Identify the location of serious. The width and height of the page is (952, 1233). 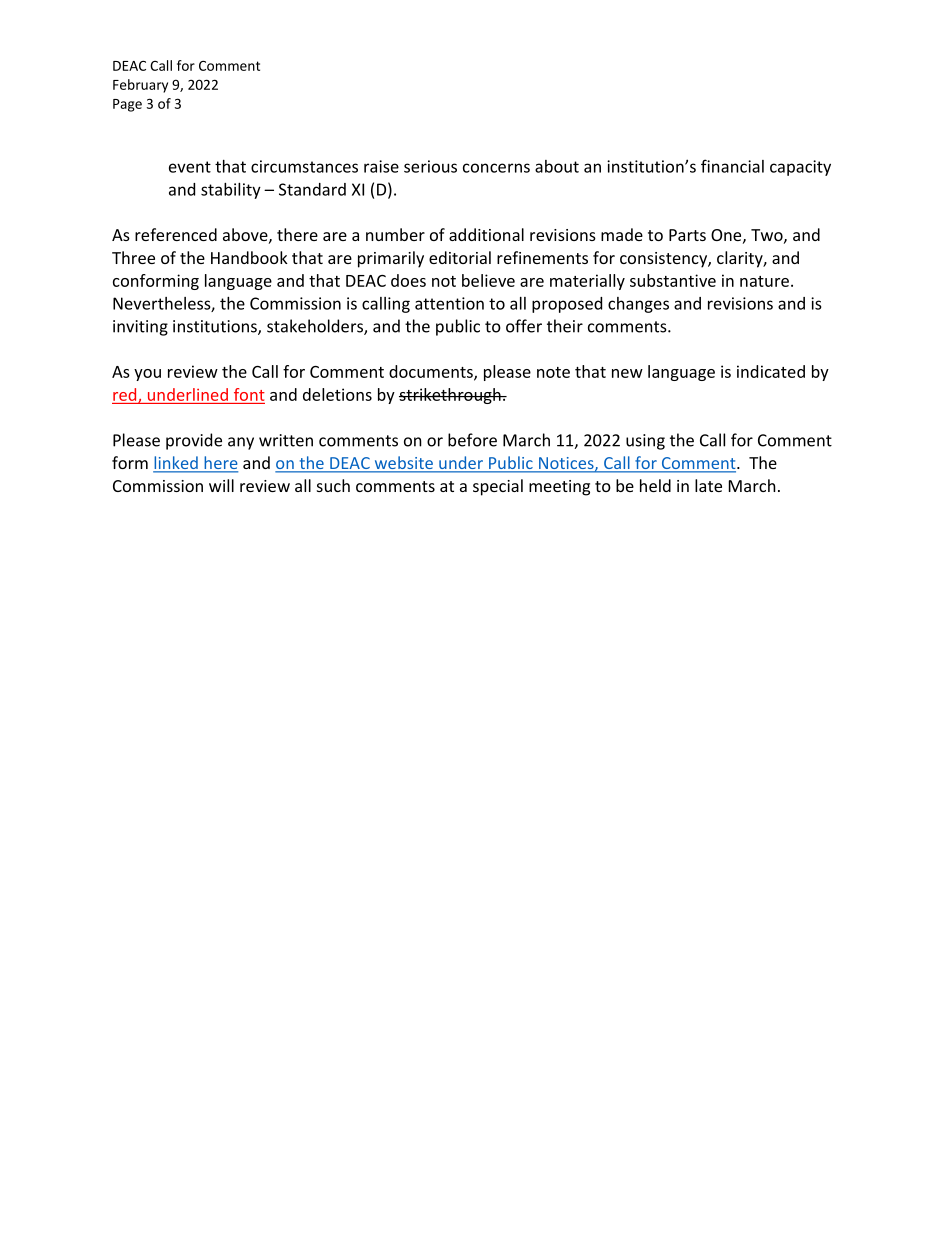
(430, 166).
